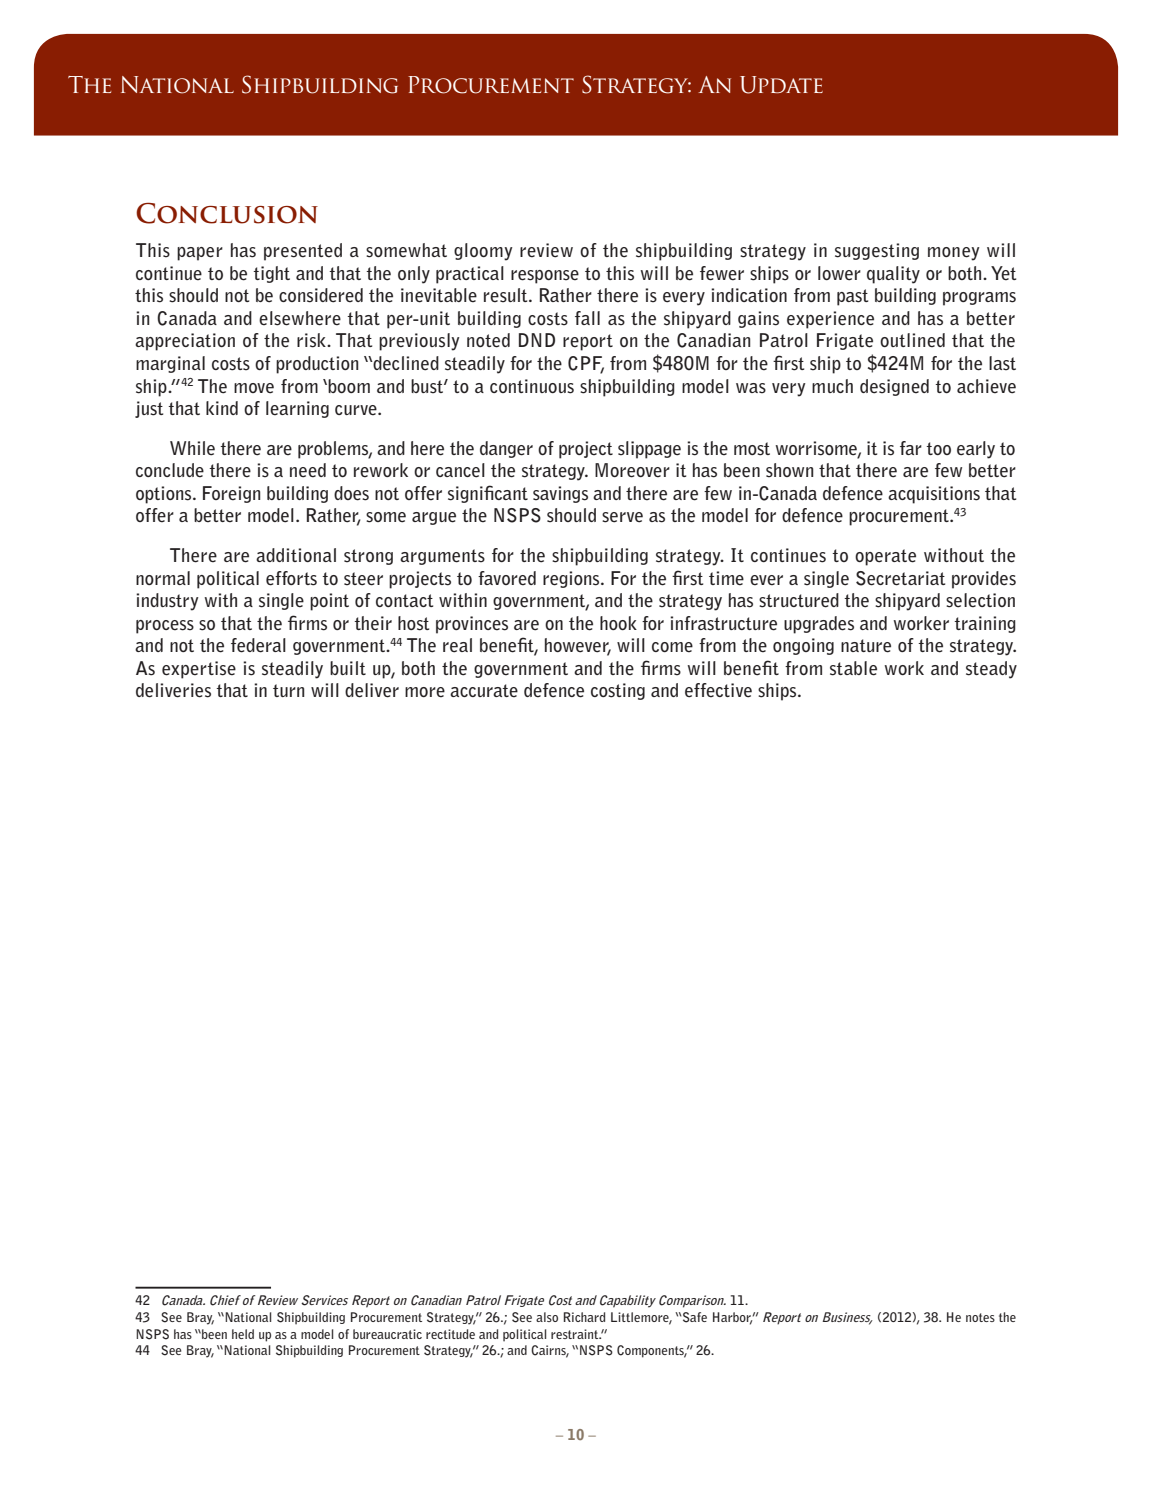 This screenshot has height=1491, width=1152. Describe the element at coordinates (853, 668) in the screenshot. I see `stable` at that location.
